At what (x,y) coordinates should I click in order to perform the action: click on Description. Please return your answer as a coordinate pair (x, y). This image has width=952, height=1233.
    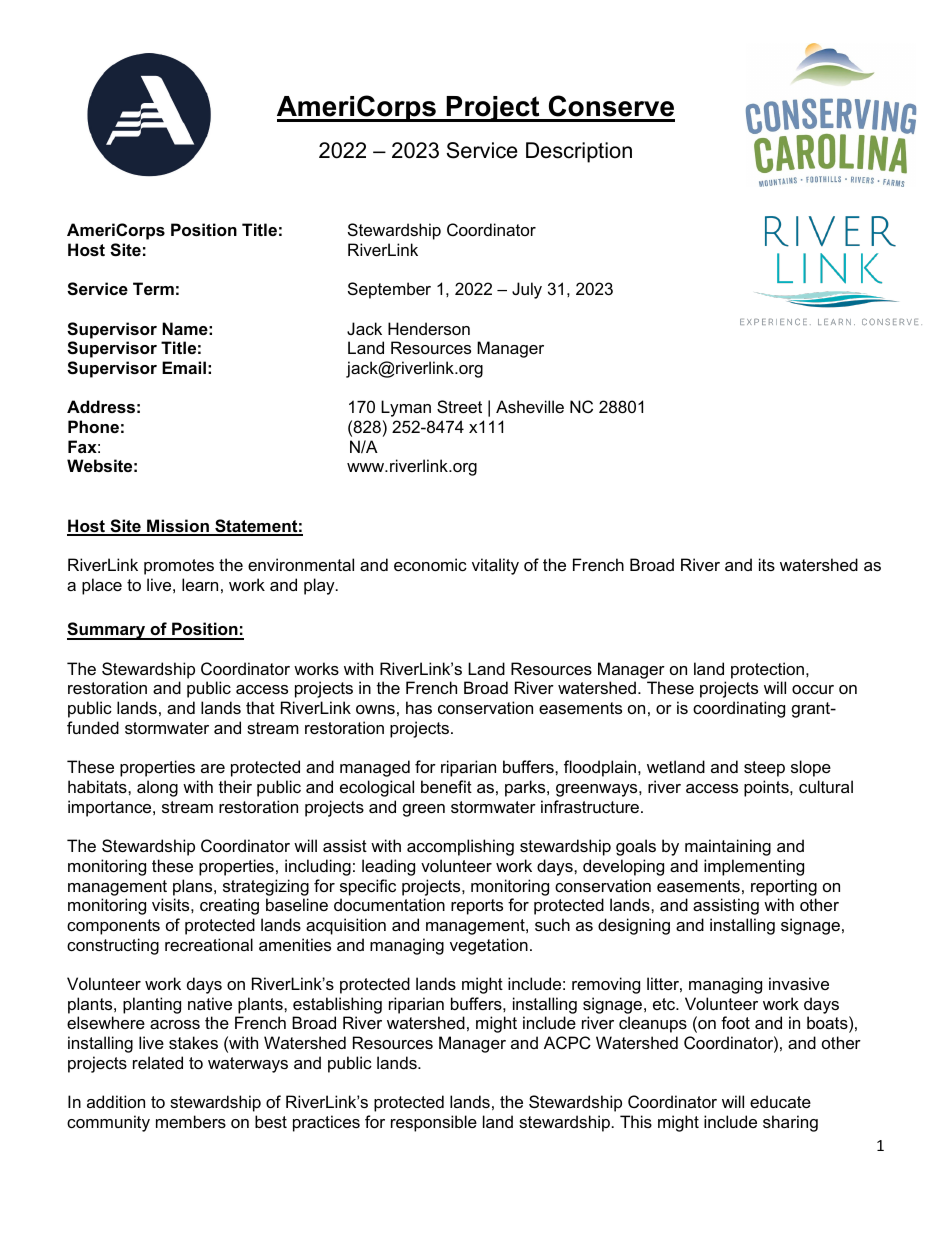
    Looking at the image, I should click on (579, 152).
